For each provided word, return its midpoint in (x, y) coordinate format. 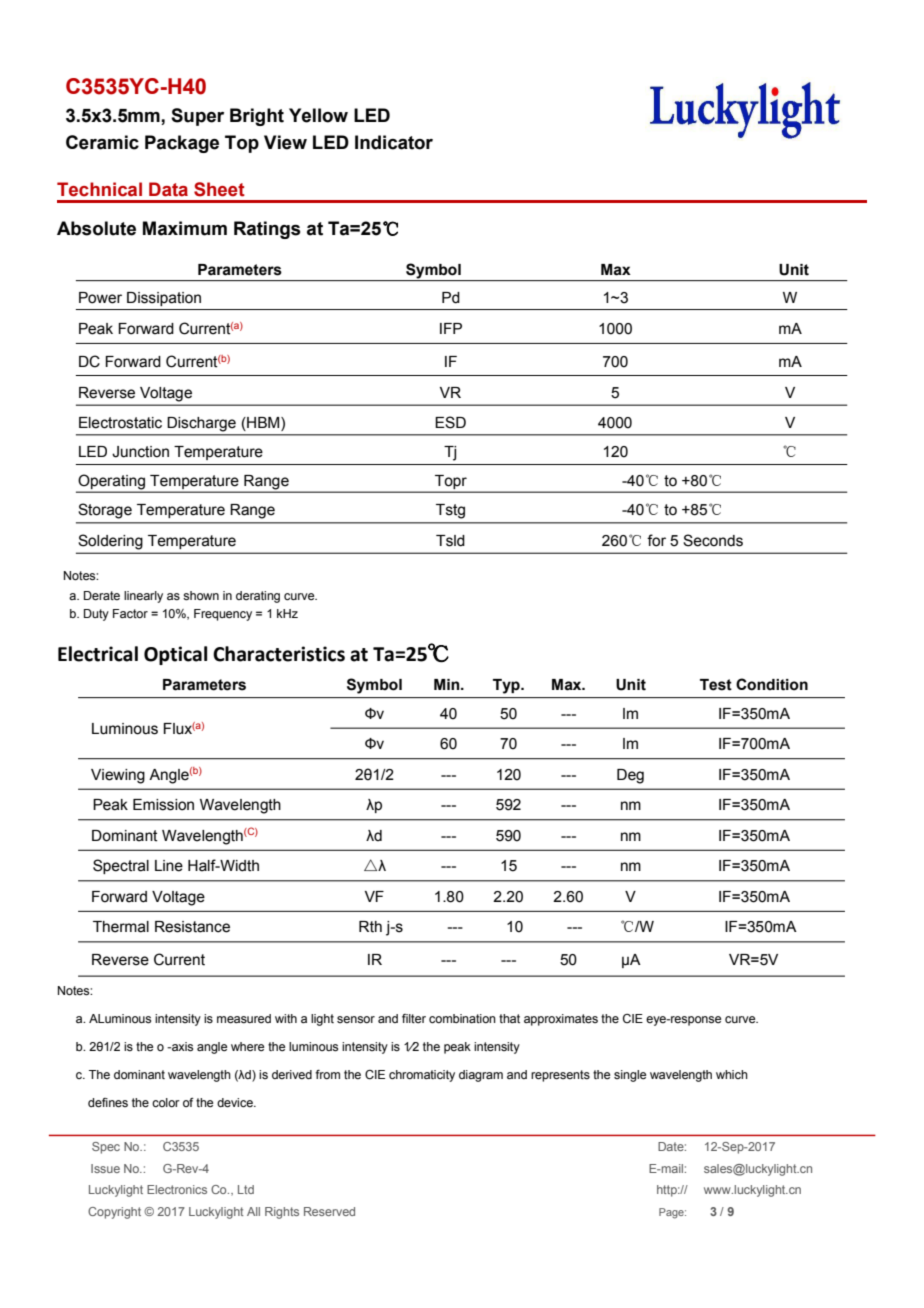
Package (182, 144)
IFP (451, 328)
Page (672, 1213)
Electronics (177, 1189)
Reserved (329, 1211)
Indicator (394, 142)
